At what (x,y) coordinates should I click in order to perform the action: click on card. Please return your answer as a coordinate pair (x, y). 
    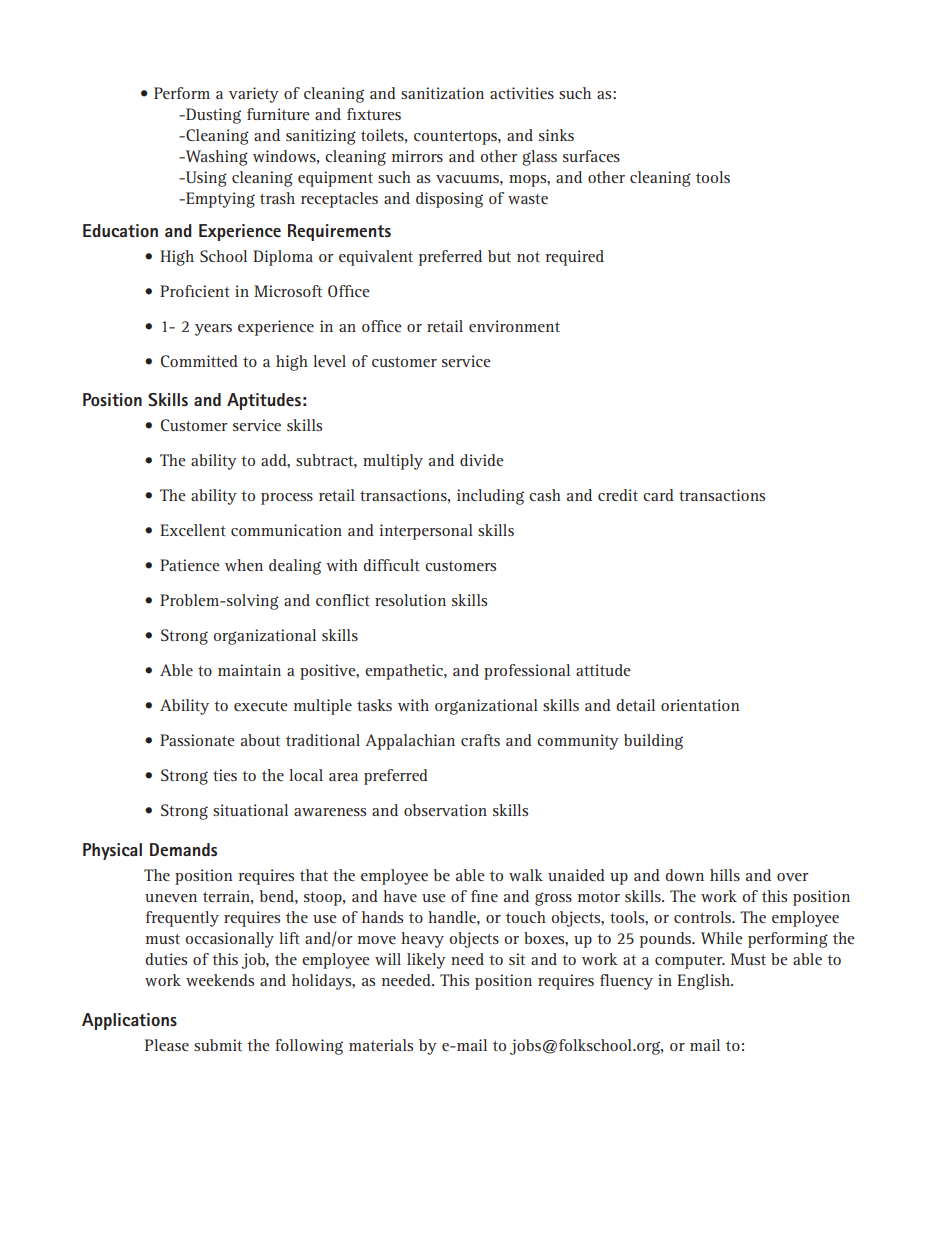
    Looking at the image, I should click on (658, 495).
